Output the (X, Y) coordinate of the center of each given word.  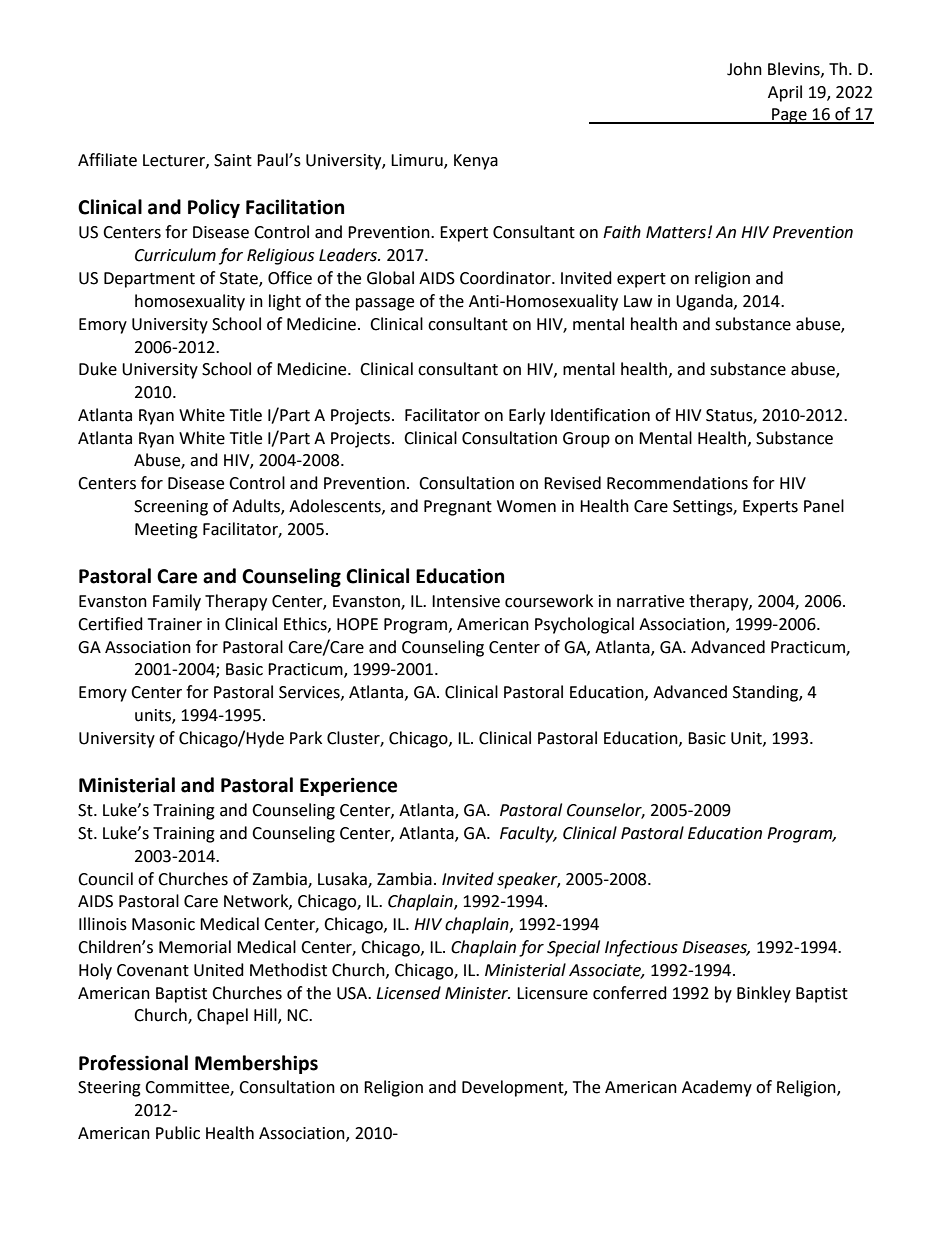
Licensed (408, 993)
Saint (233, 160)
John (744, 69)
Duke (98, 369)
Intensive (466, 601)
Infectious (641, 948)
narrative (650, 601)
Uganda (705, 302)
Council (105, 879)
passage (385, 304)
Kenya (476, 162)
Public (178, 1133)
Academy (717, 1088)
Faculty (528, 834)
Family (177, 602)
